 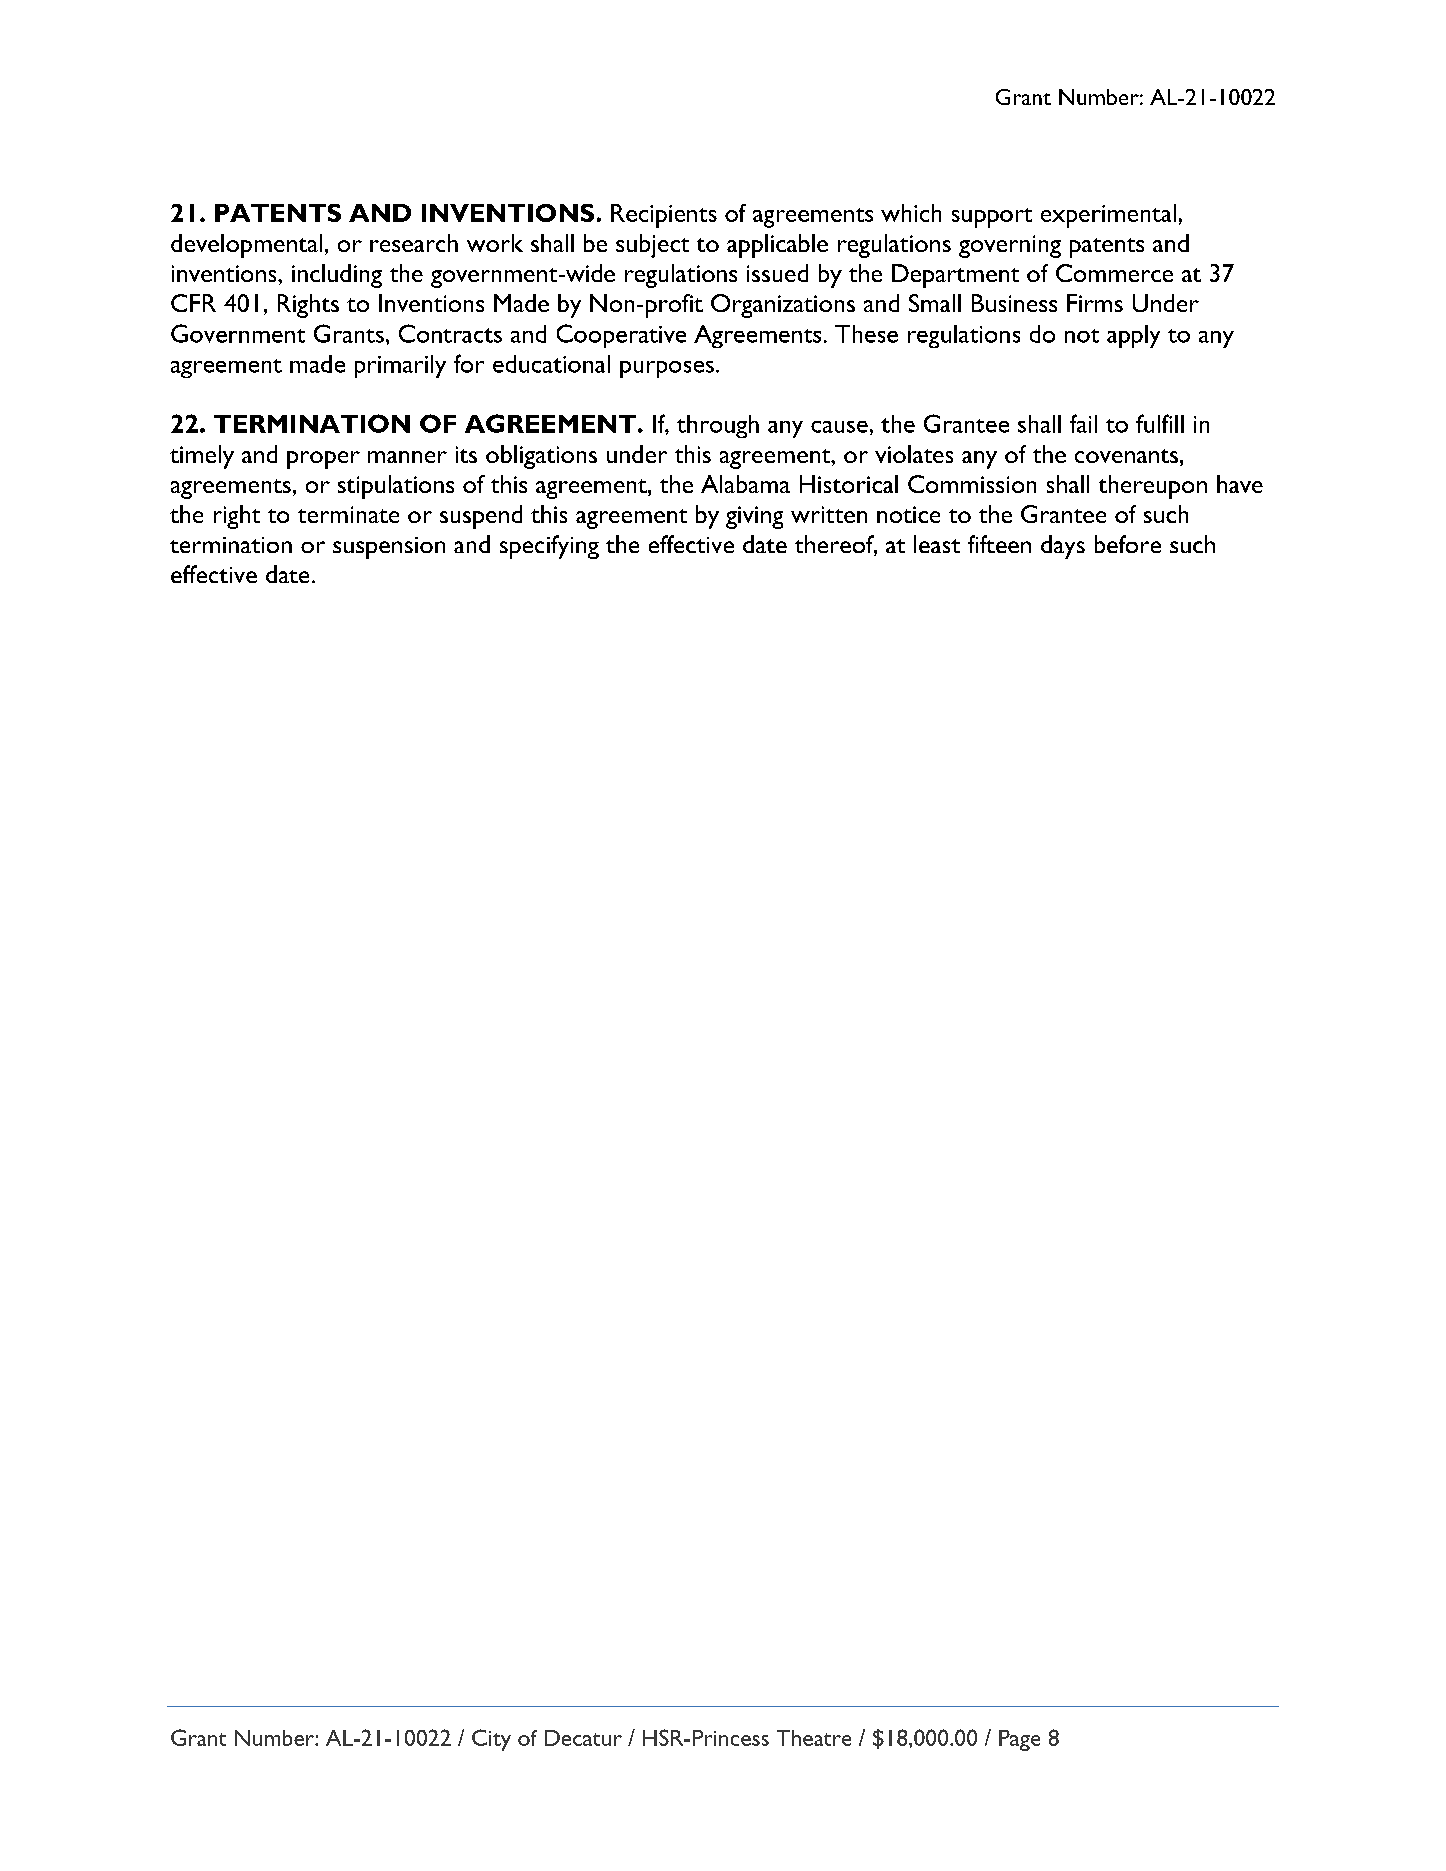 I want to click on including, so click(x=337, y=276).
